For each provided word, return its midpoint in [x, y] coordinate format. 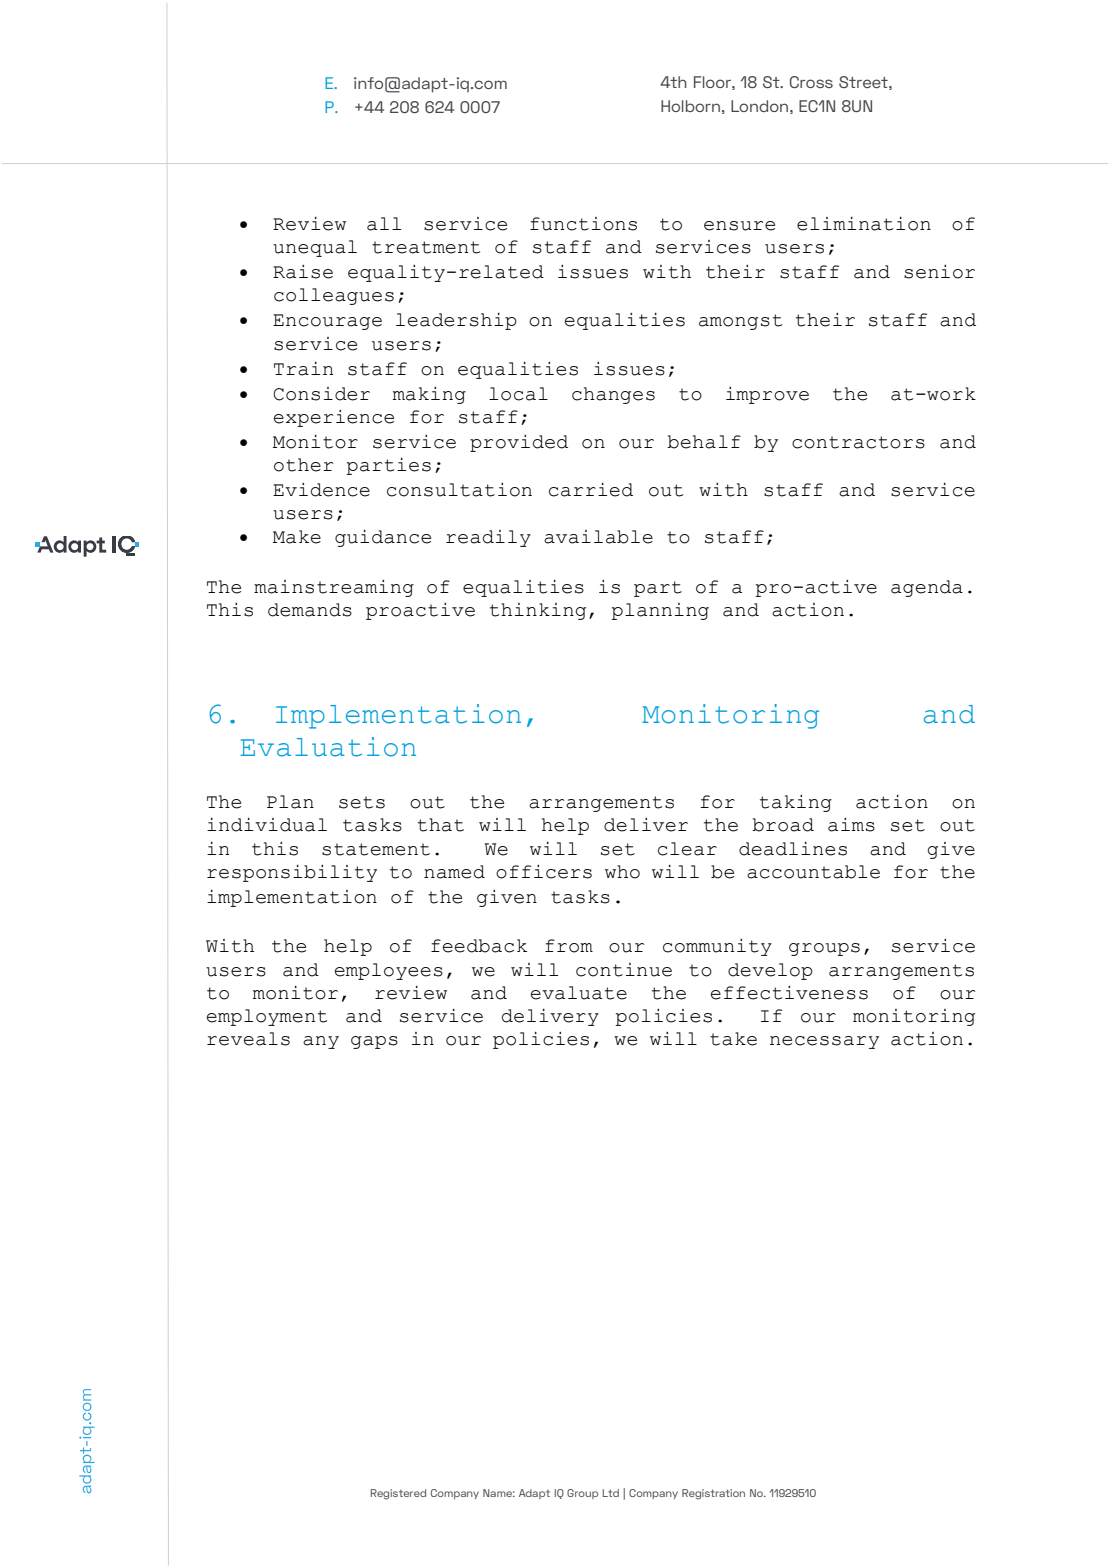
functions [583, 224]
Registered [398, 1494]
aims [851, 825]
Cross [811, 82]
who [622, 872]
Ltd [611, 1493]
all [384, 224]
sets [362, 802]
